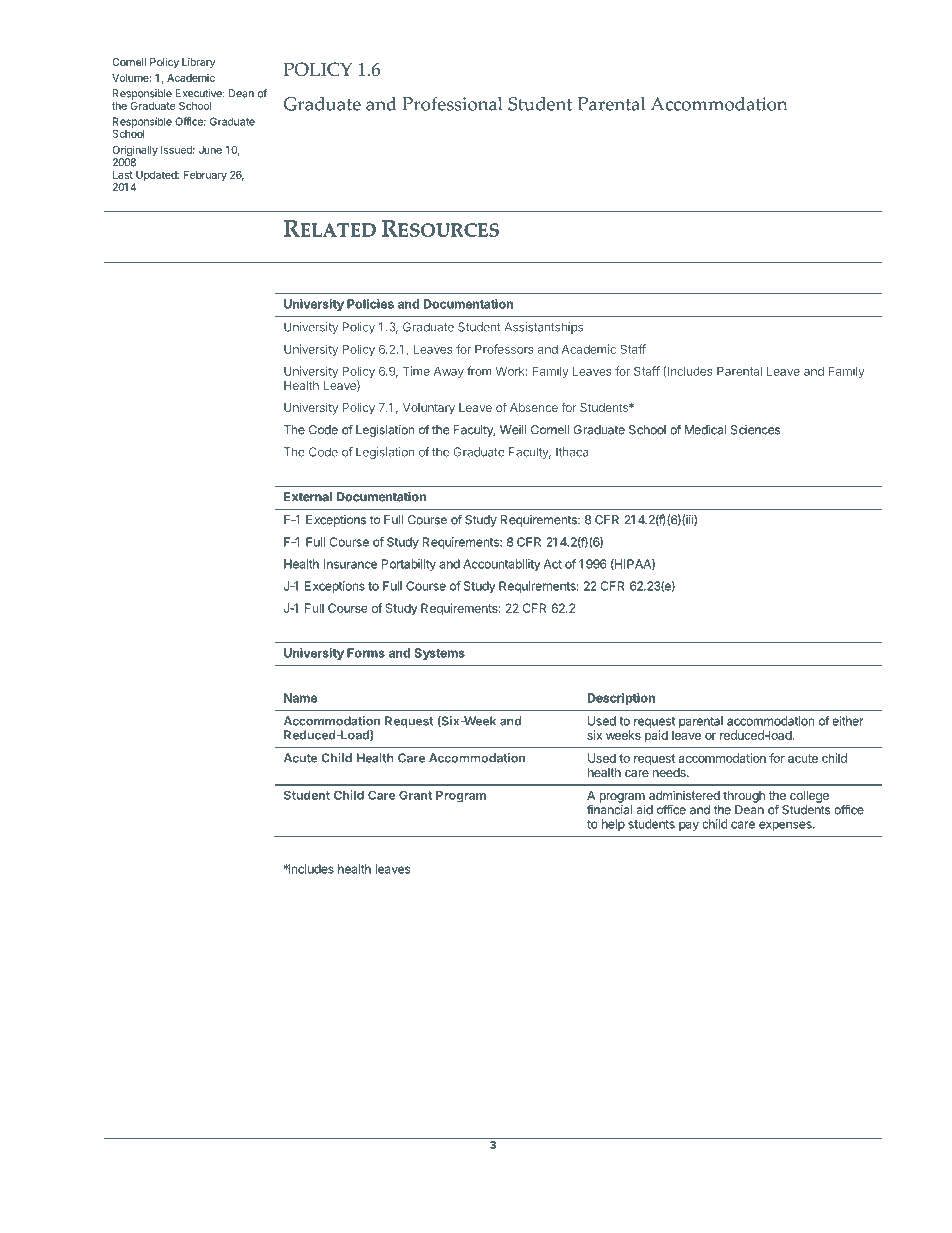 This page has height=1233, width=952. Describe the element at coordinates (370, 304) in the page. I see `Policies` at that location.
